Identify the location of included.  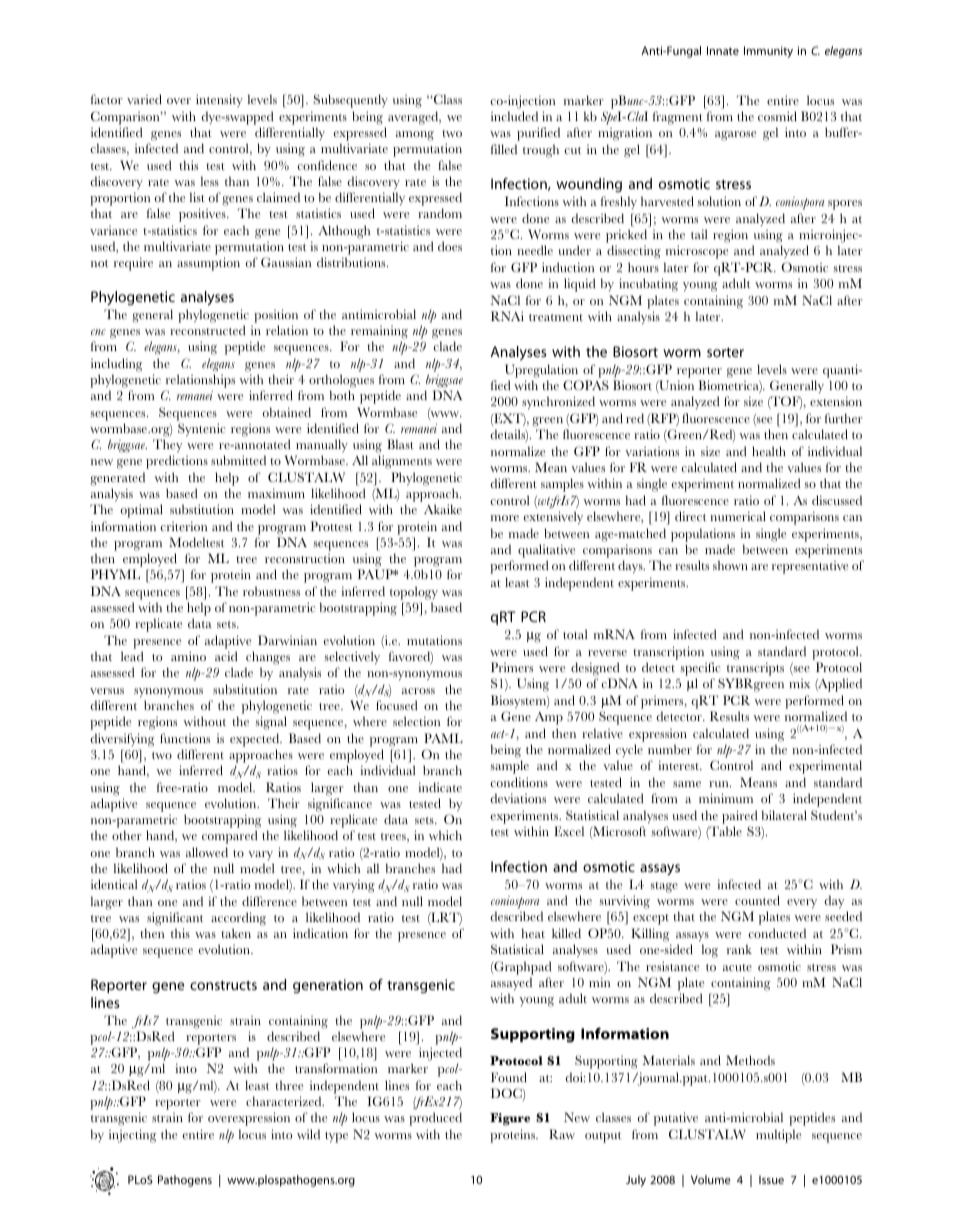
(514, 116).
